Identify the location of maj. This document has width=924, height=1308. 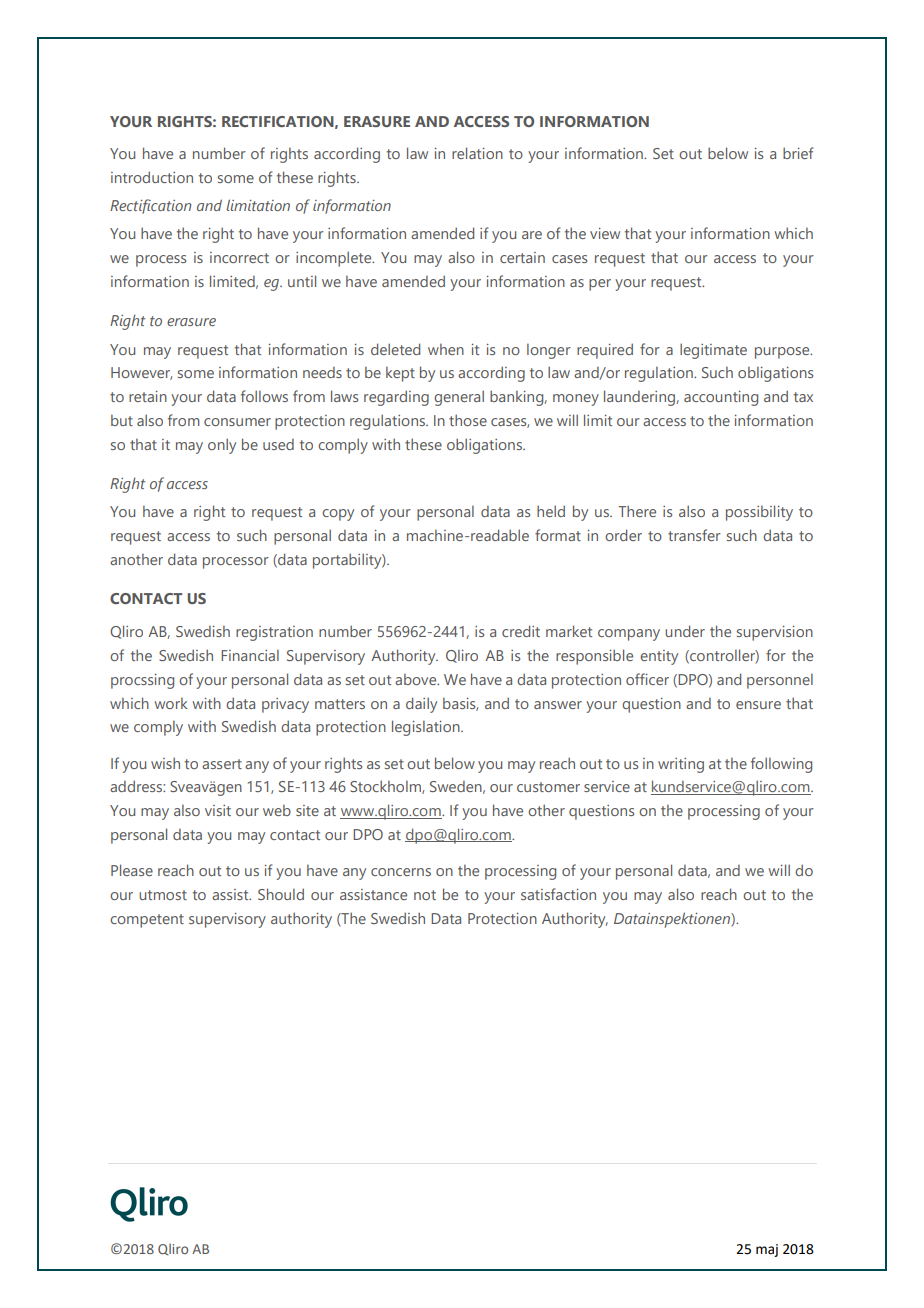
(767, 1250).
